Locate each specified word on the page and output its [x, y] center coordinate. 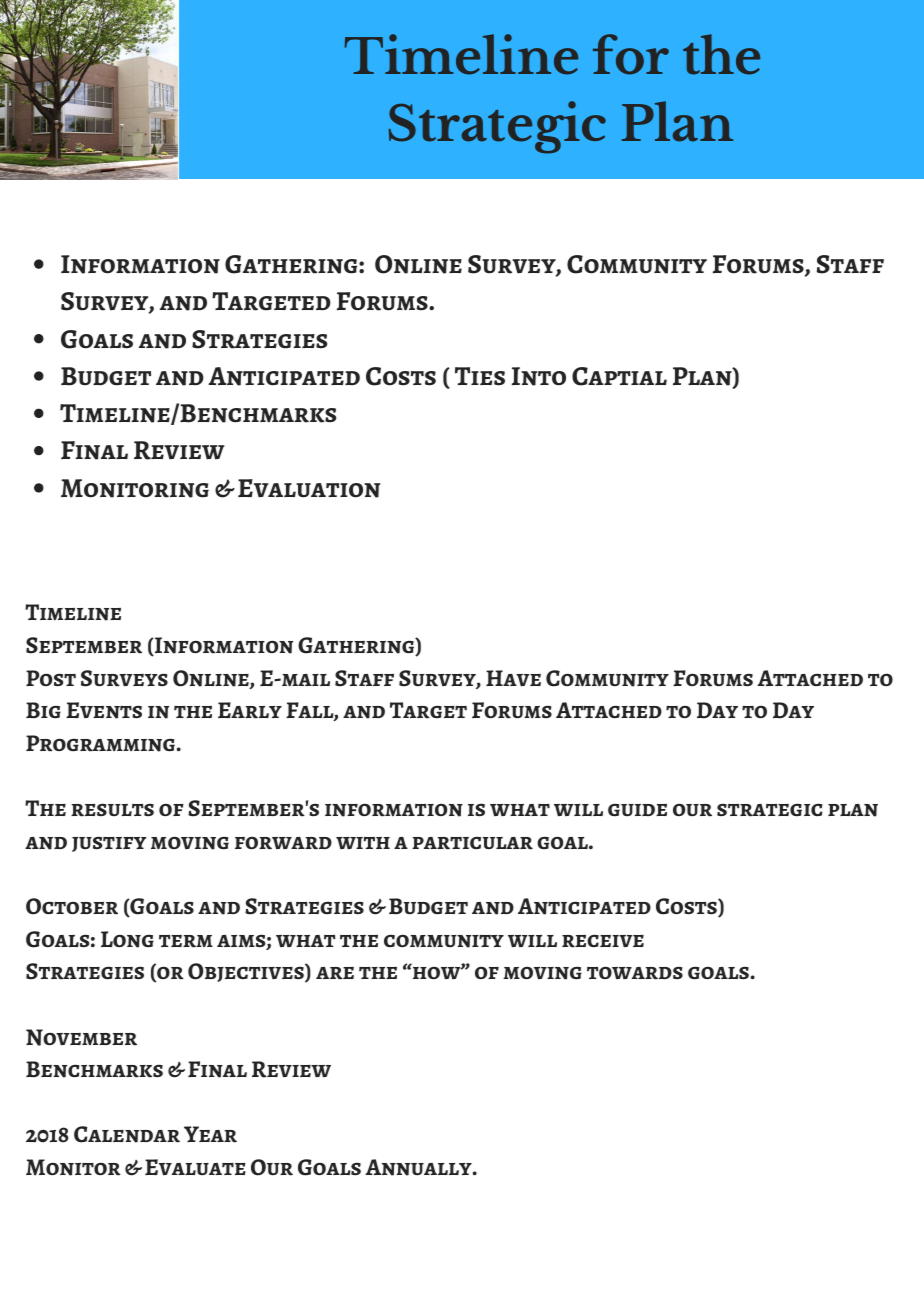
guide [637, 810]
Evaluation [309, 488]
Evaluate [195, 1167]
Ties [480, 376]
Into [539, 376]
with [363, 843]
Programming [101, 743]
